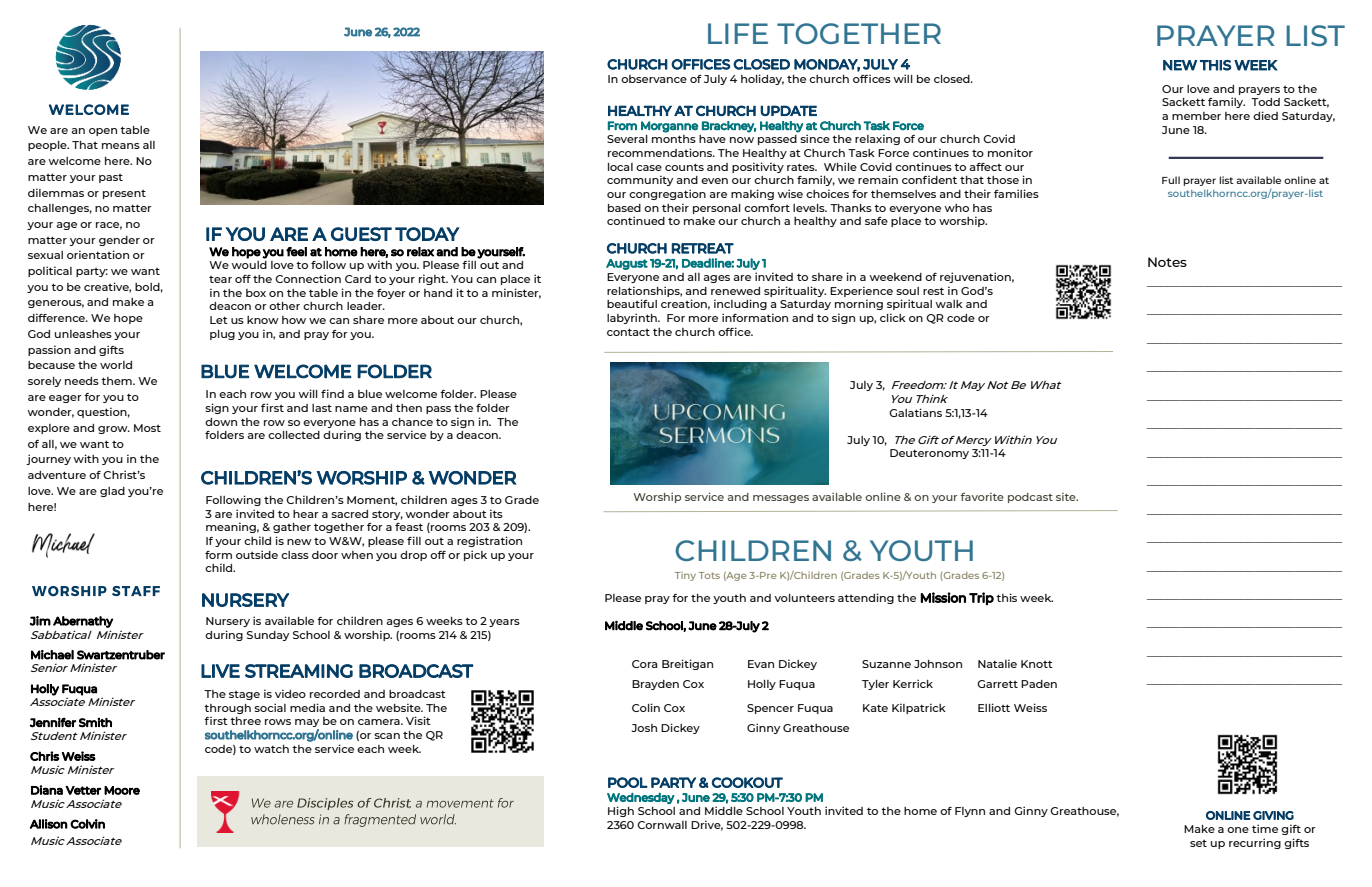 The image size is (1372, 887). I want to click on Tiny, so click(685, 576).
